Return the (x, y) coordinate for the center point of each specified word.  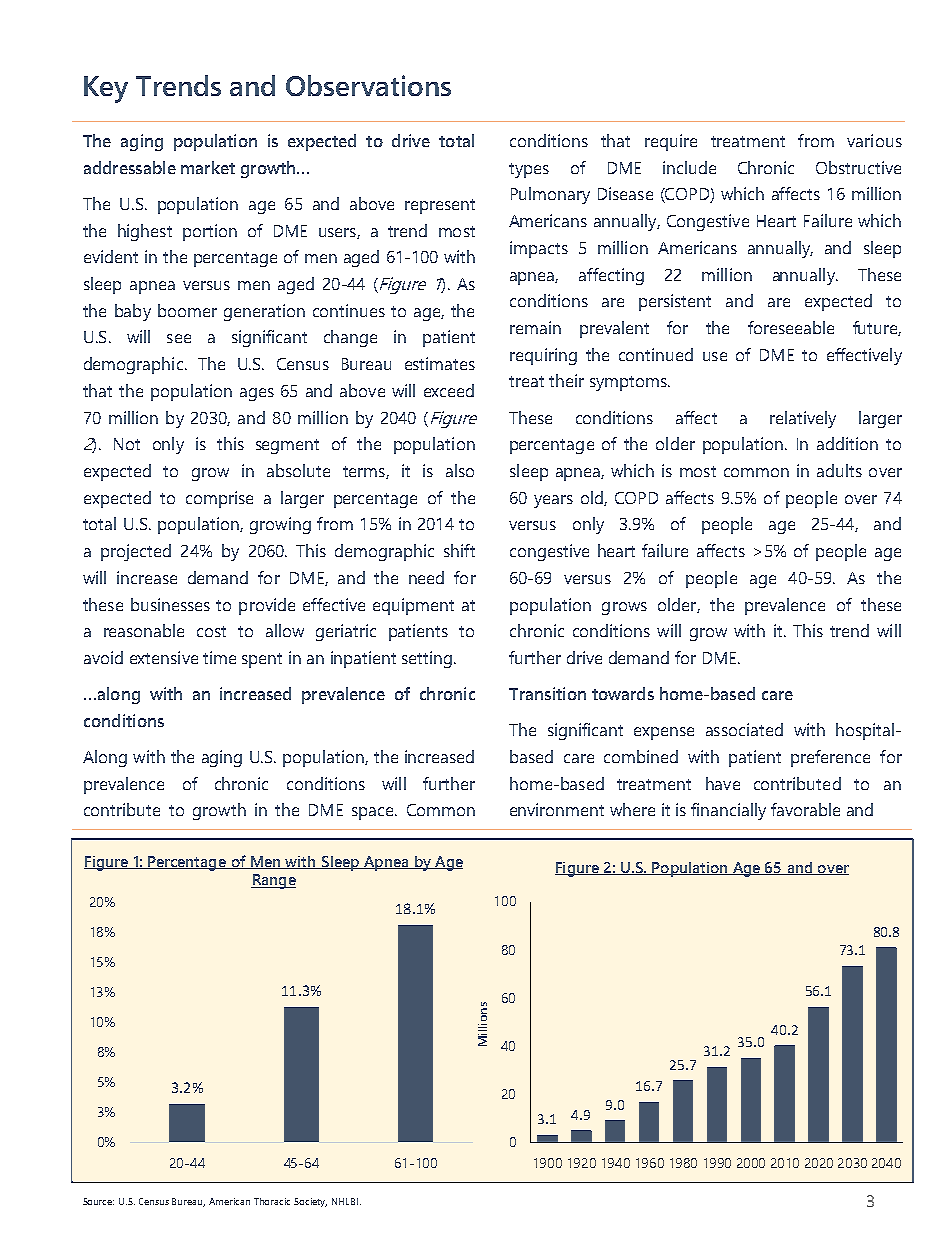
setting (427, 659)
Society (310, 1202)
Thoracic (272, 1201)
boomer (187, 310)
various (874, 140)
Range (273, 881)
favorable (805, 809)
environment (557, 809)
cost (211, 631)
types (529, 170)
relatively (803, 419)
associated (744, 729)
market (208, 167)
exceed (449, 390)
